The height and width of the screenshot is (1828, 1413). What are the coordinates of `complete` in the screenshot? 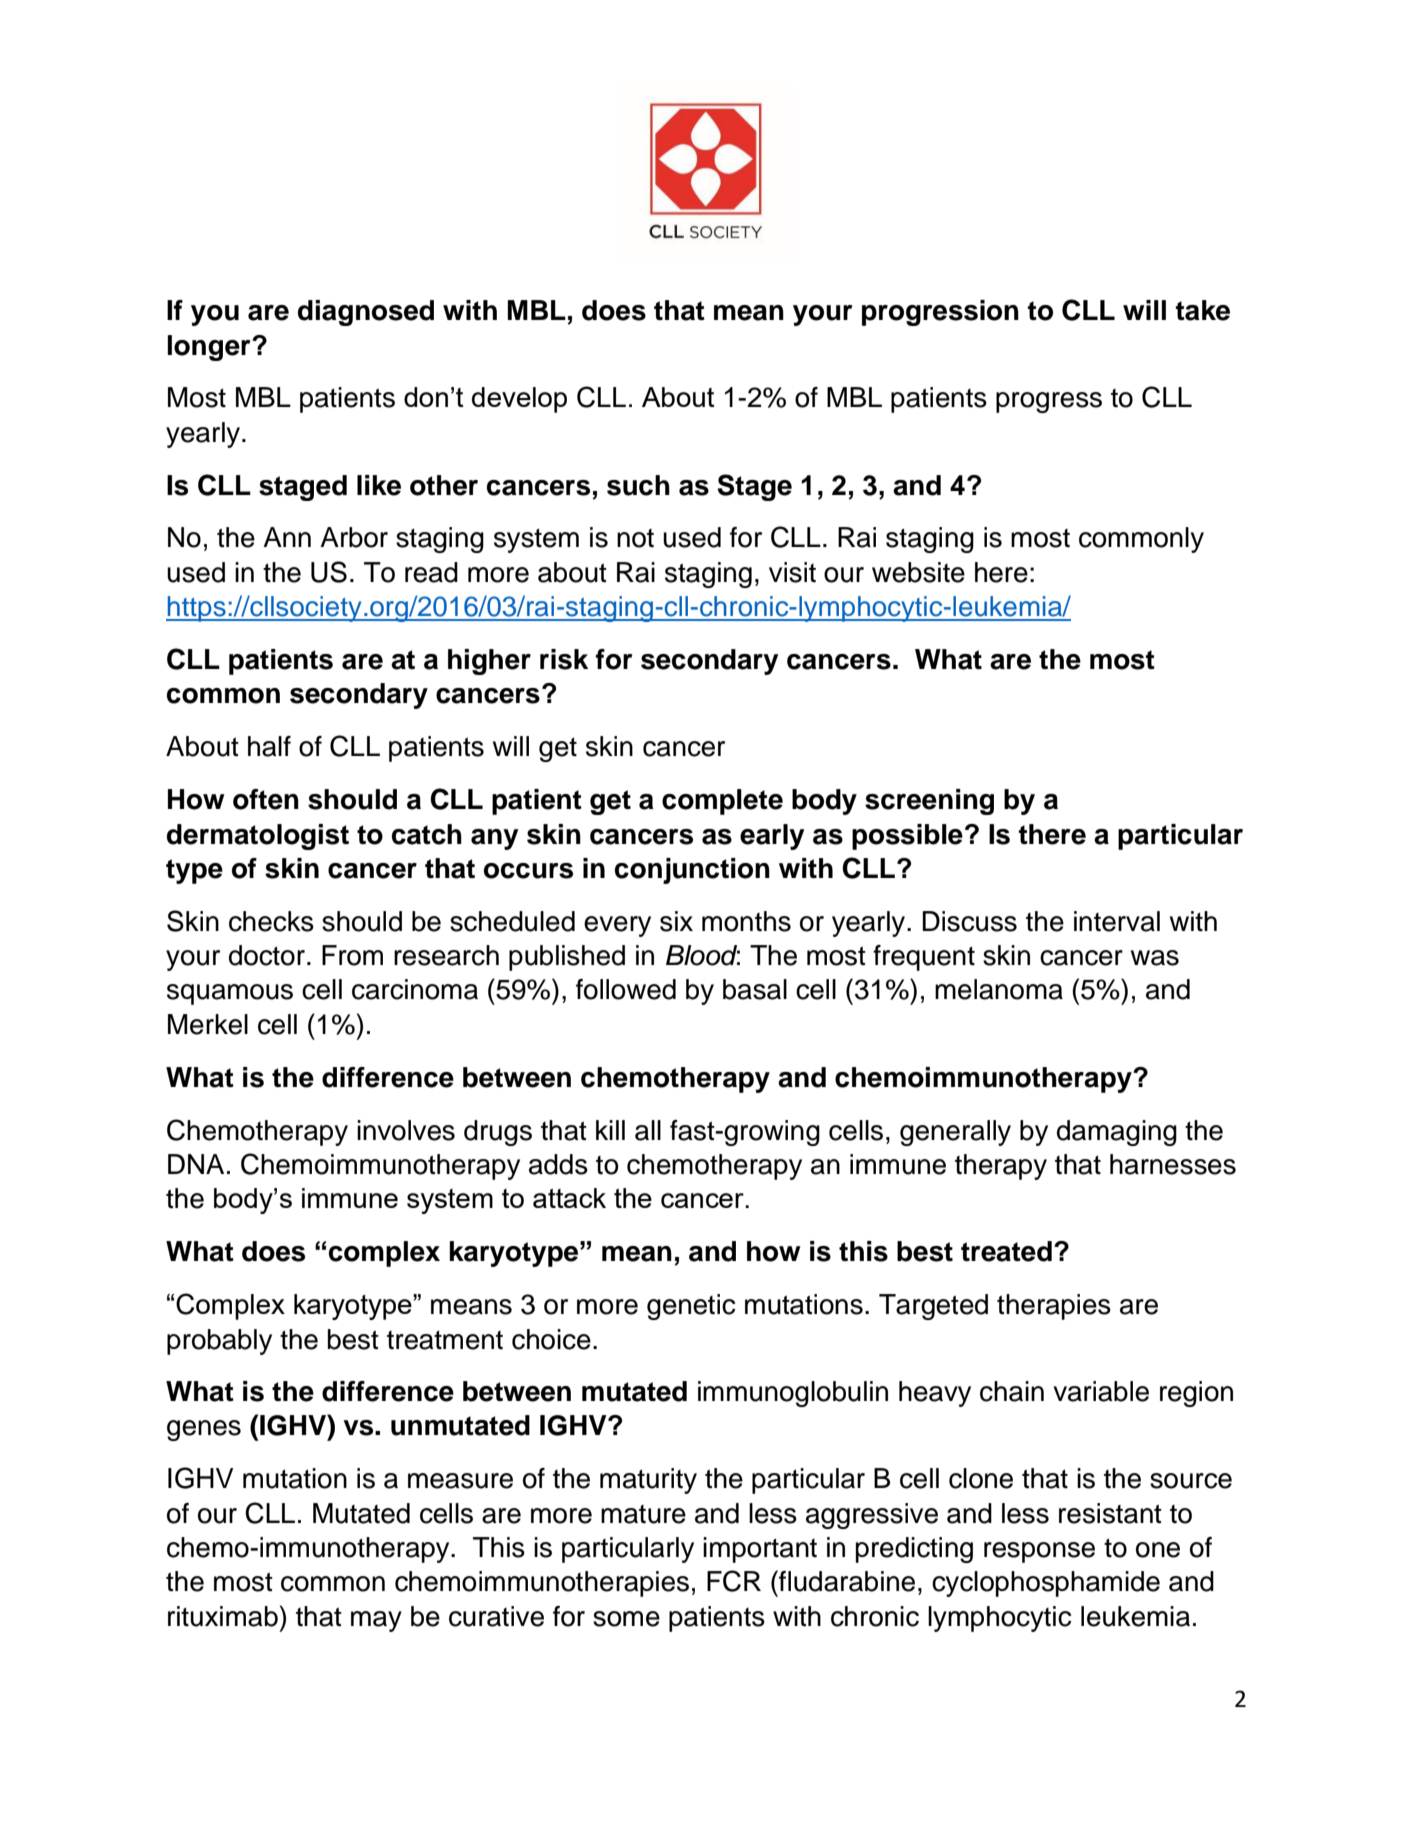 It's located at (722, 802).
